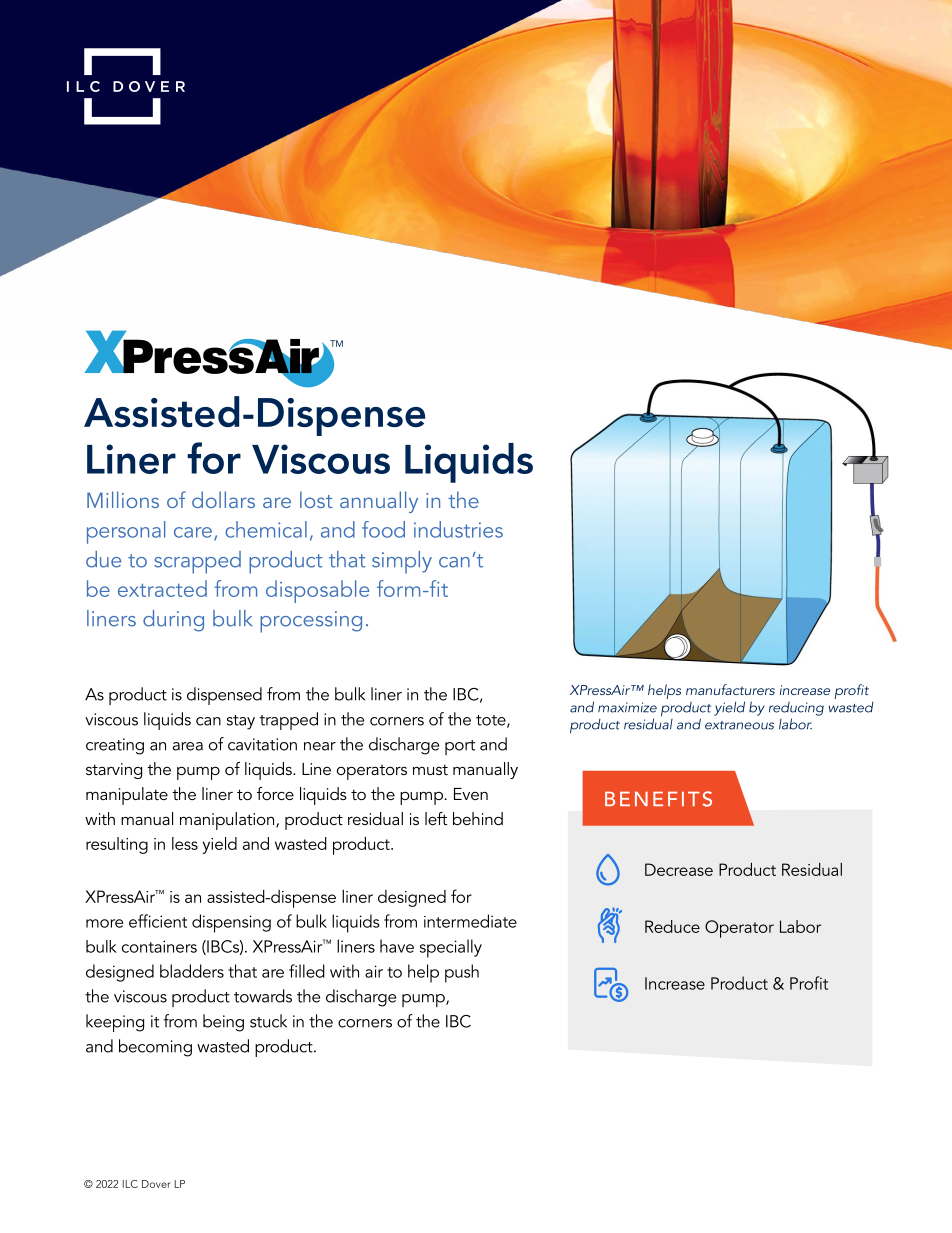 Image resolution: width=952 pixels, height=1233 pixels. I want to click on simply, so click(402, 562).
